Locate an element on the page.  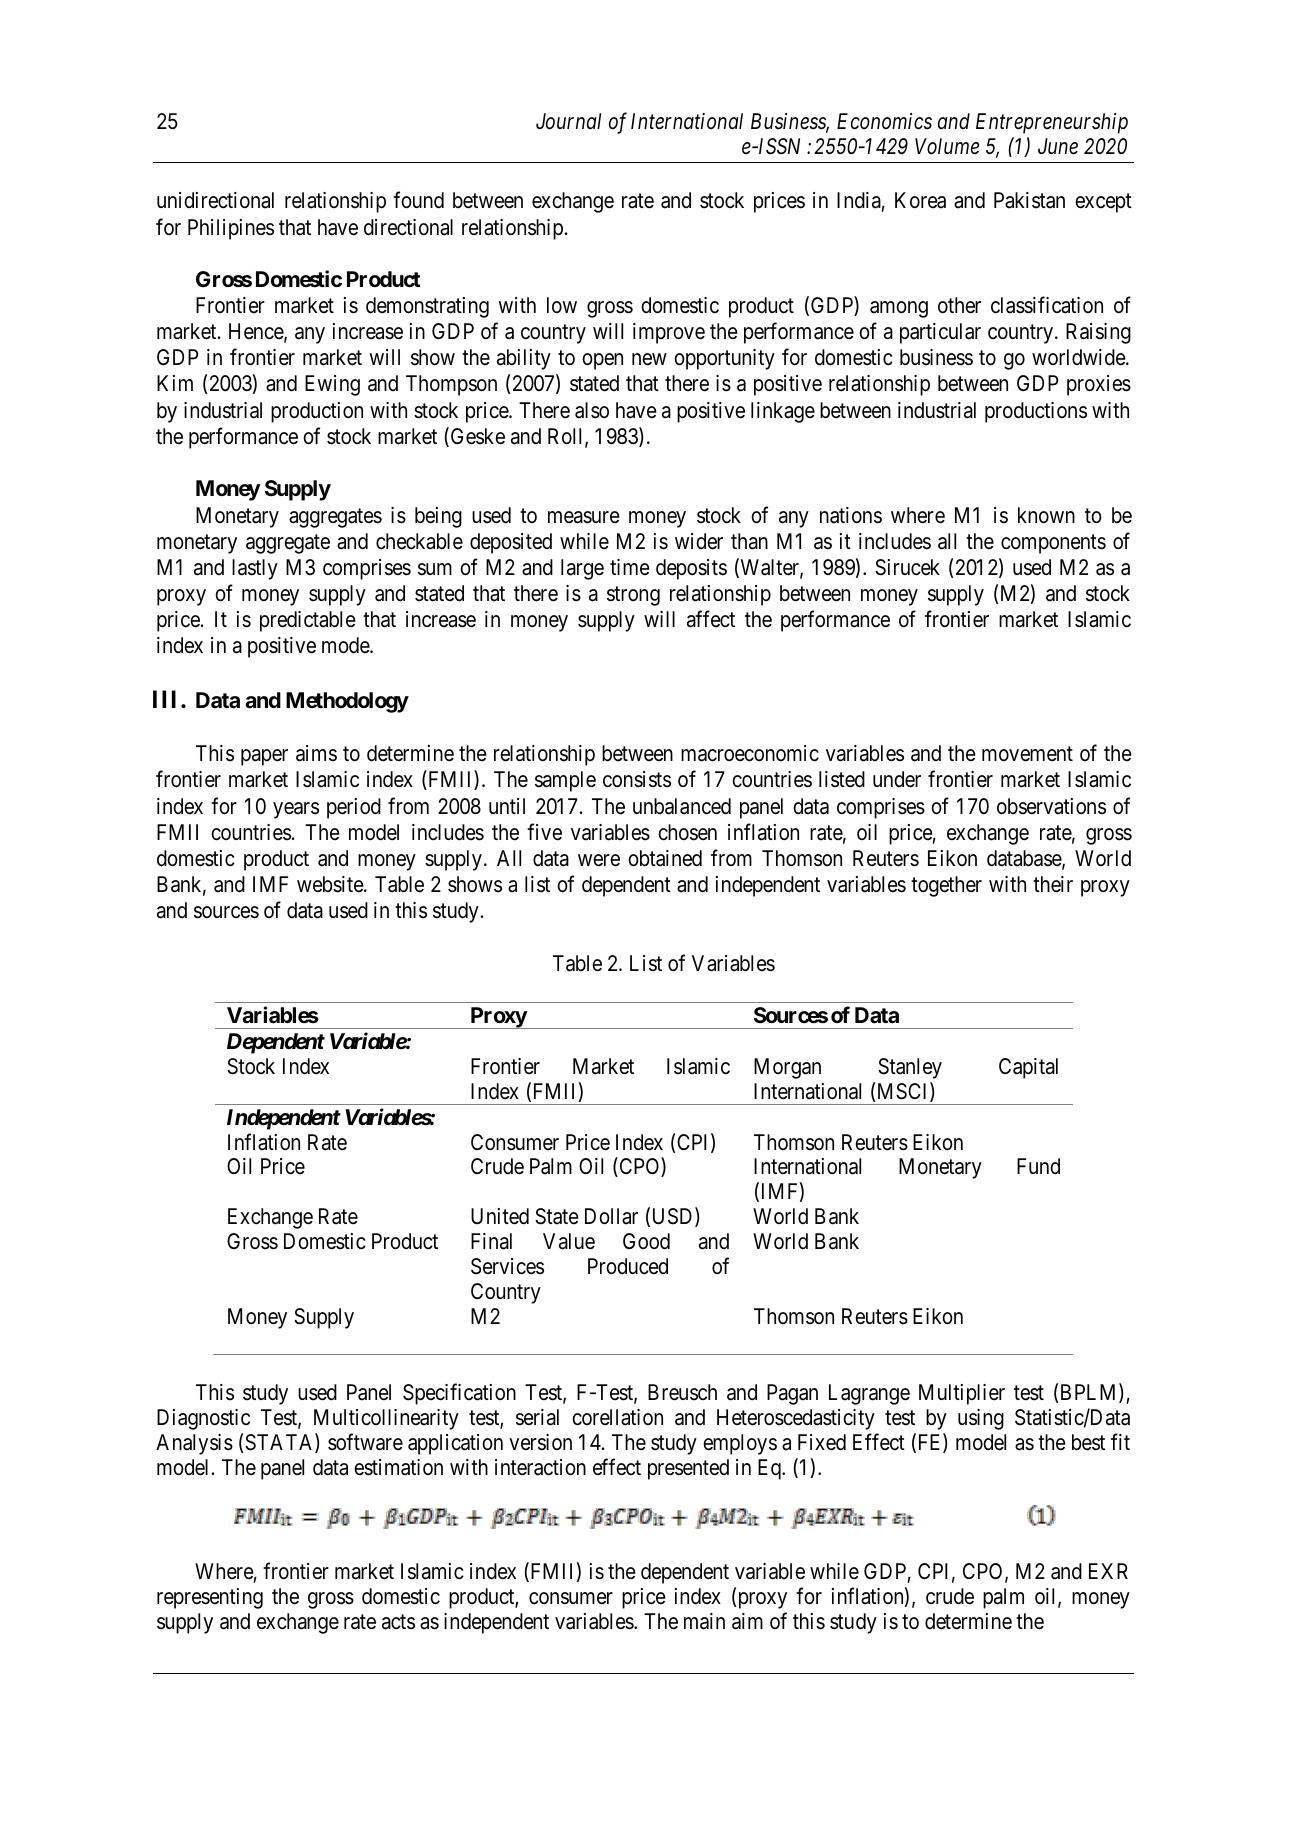
Capital is located at coordinates (1028, 1068).
